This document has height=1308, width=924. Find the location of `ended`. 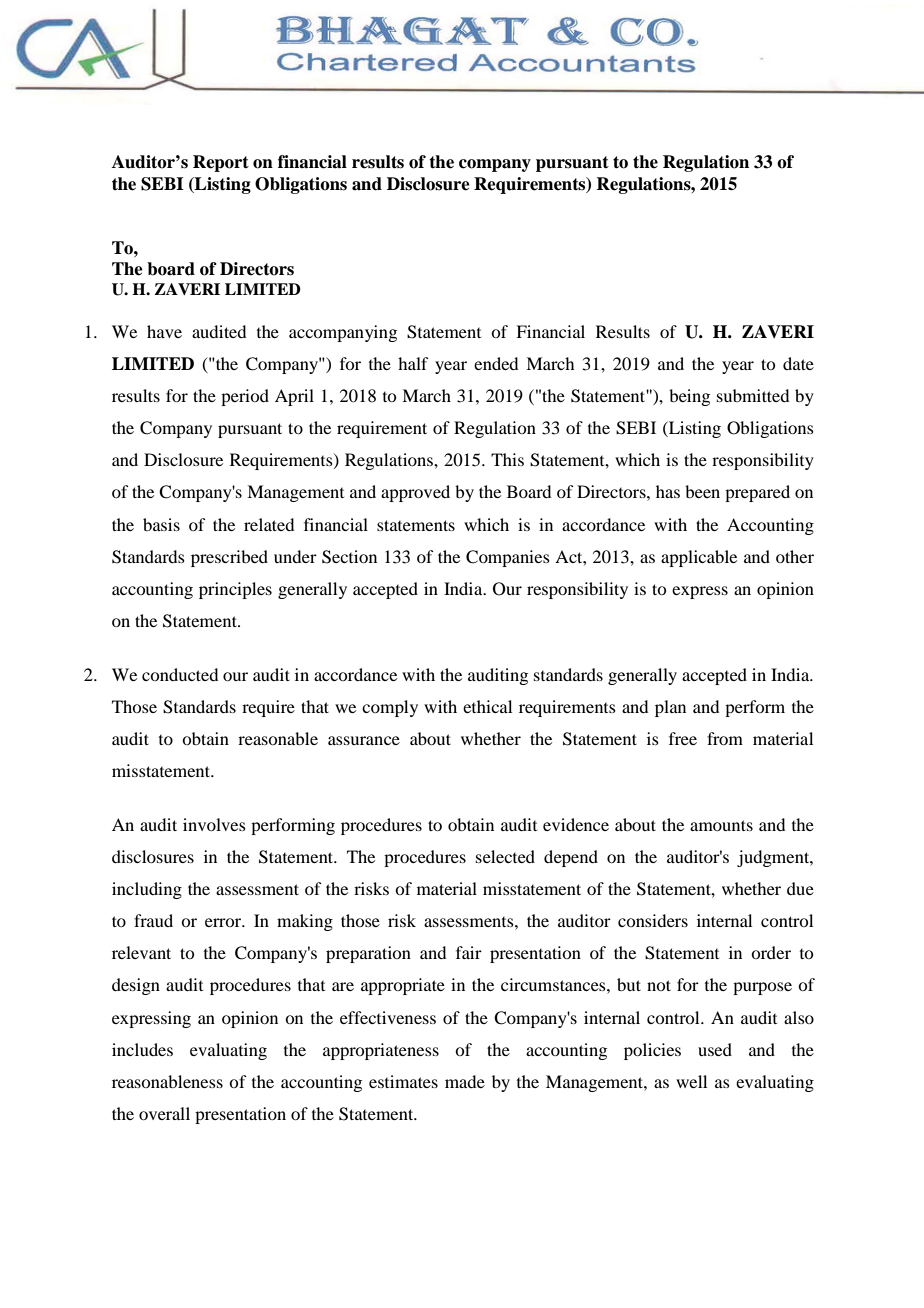

ended is located at coordinates (496, 363).
